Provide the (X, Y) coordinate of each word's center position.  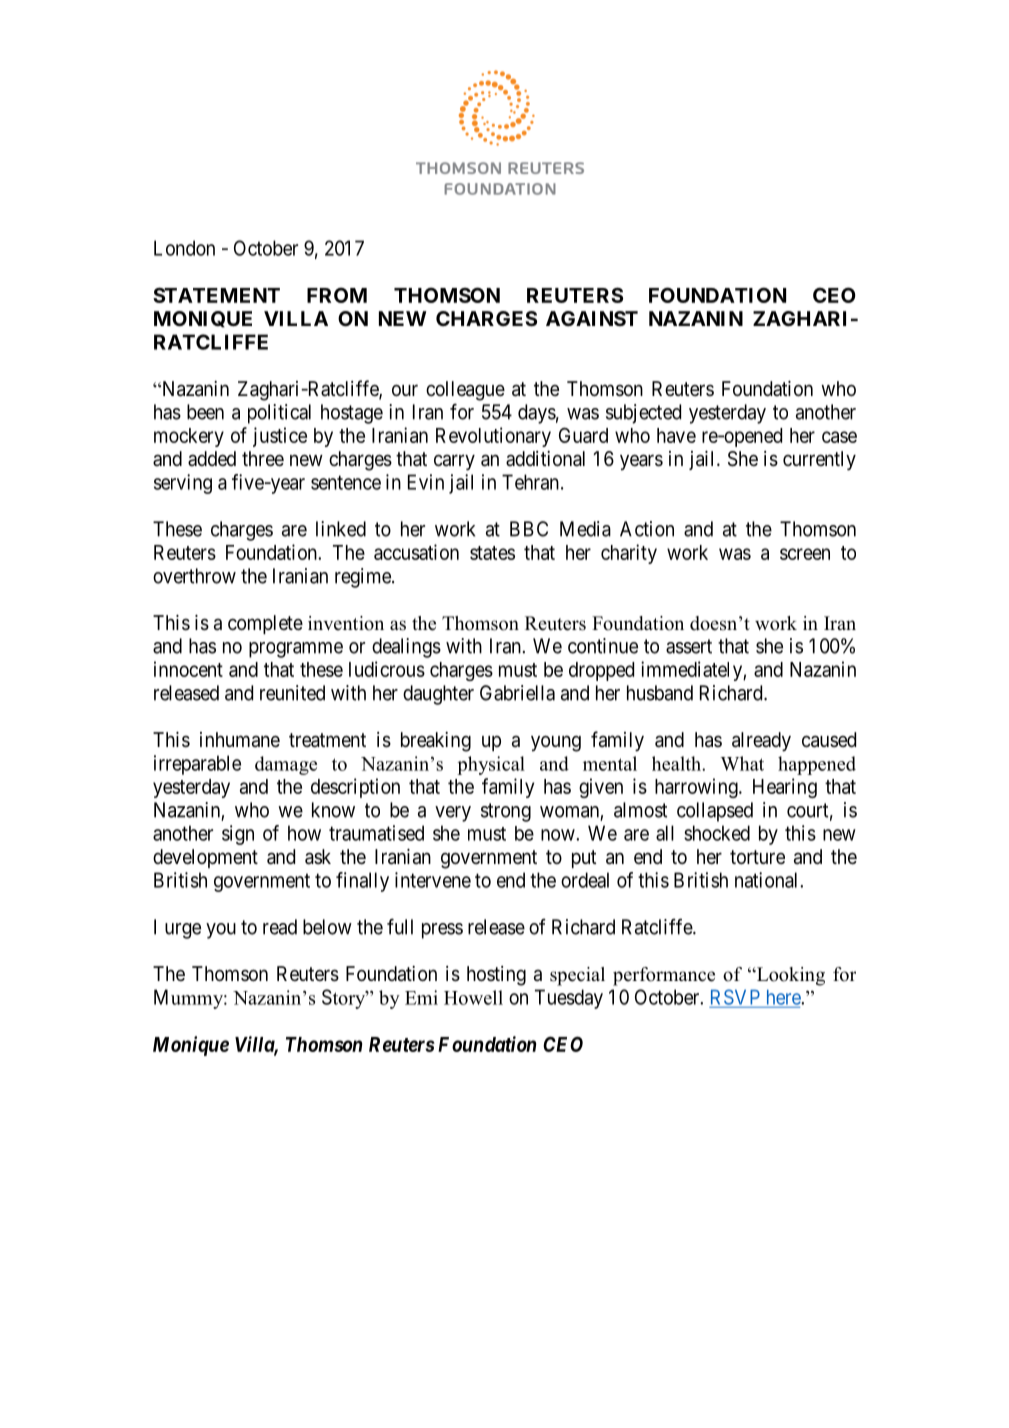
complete (265, 624)
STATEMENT (216, 295)
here (784, 997)
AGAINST (592, 318)
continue (603, 646)
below (327, 927)
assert (689, 646)
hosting (496, 976)
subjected (643, 414)
